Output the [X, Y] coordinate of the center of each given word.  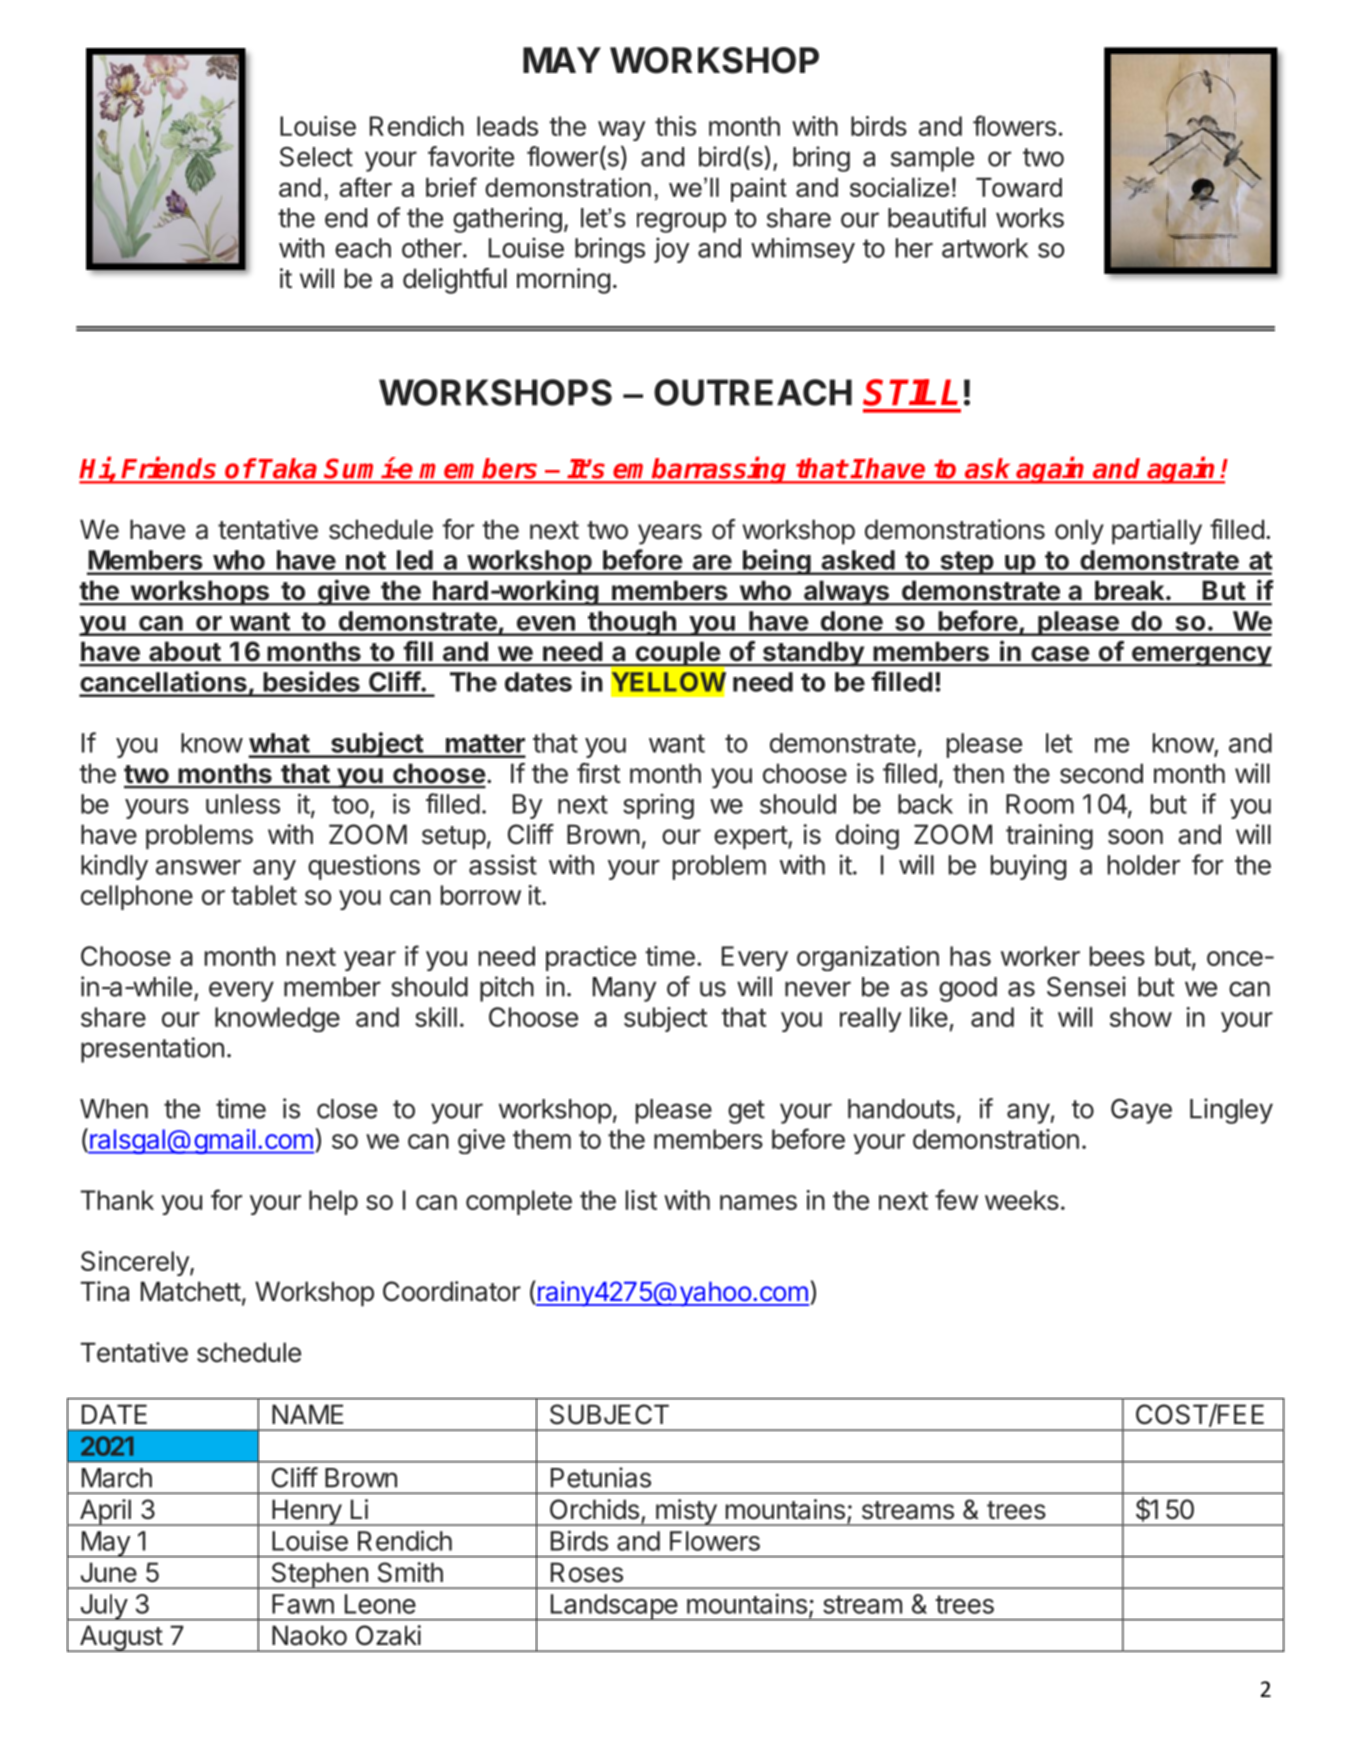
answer [198, 867]
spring [658, 806]
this [675, 126]
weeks [1022, 1200]
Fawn [303, 1604]
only [1079, 532]
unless [243, 804]
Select [316, 157]
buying [1028, 867]
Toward [1019, 187]
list [641, 1200]
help [333, 1202]
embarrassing [701, 470]
